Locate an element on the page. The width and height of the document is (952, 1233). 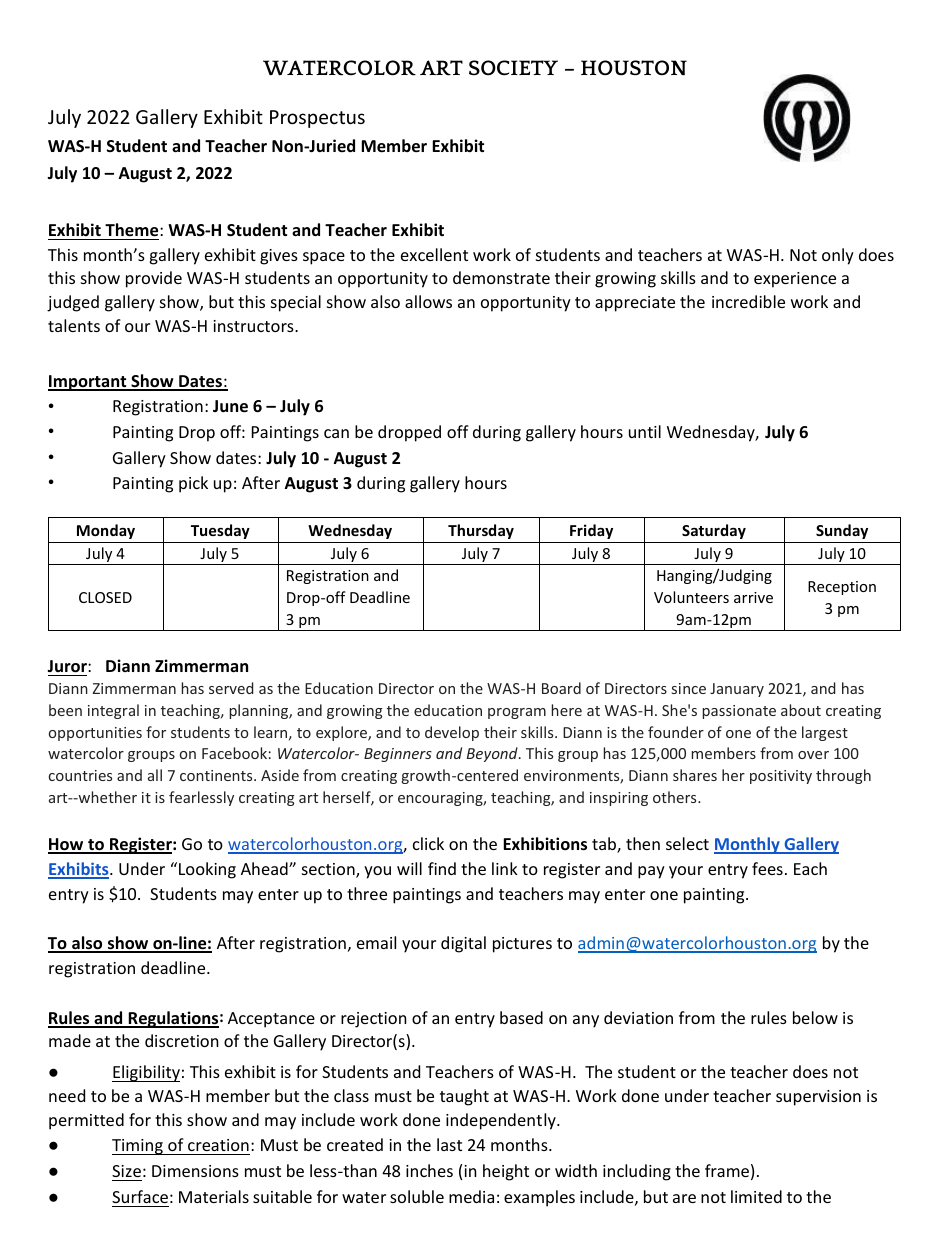
Thursday is located at coordinates (481, 531).
